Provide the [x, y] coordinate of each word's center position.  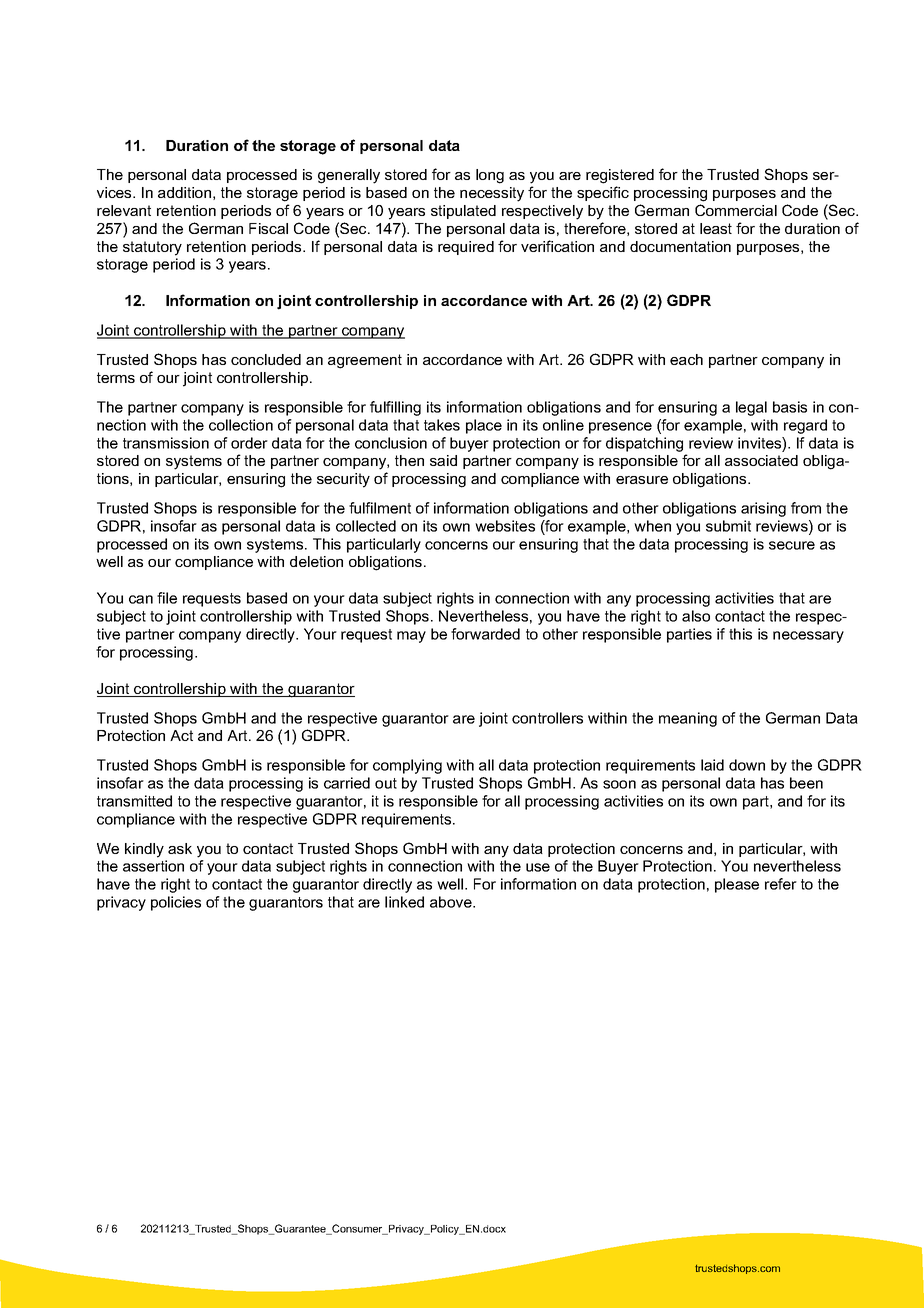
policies [176, 903]
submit [728, 526]
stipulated [463, 212]
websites [505, 526]
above [452, 902]
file [167, 598]
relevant [124, 210]
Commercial [736, 210]
